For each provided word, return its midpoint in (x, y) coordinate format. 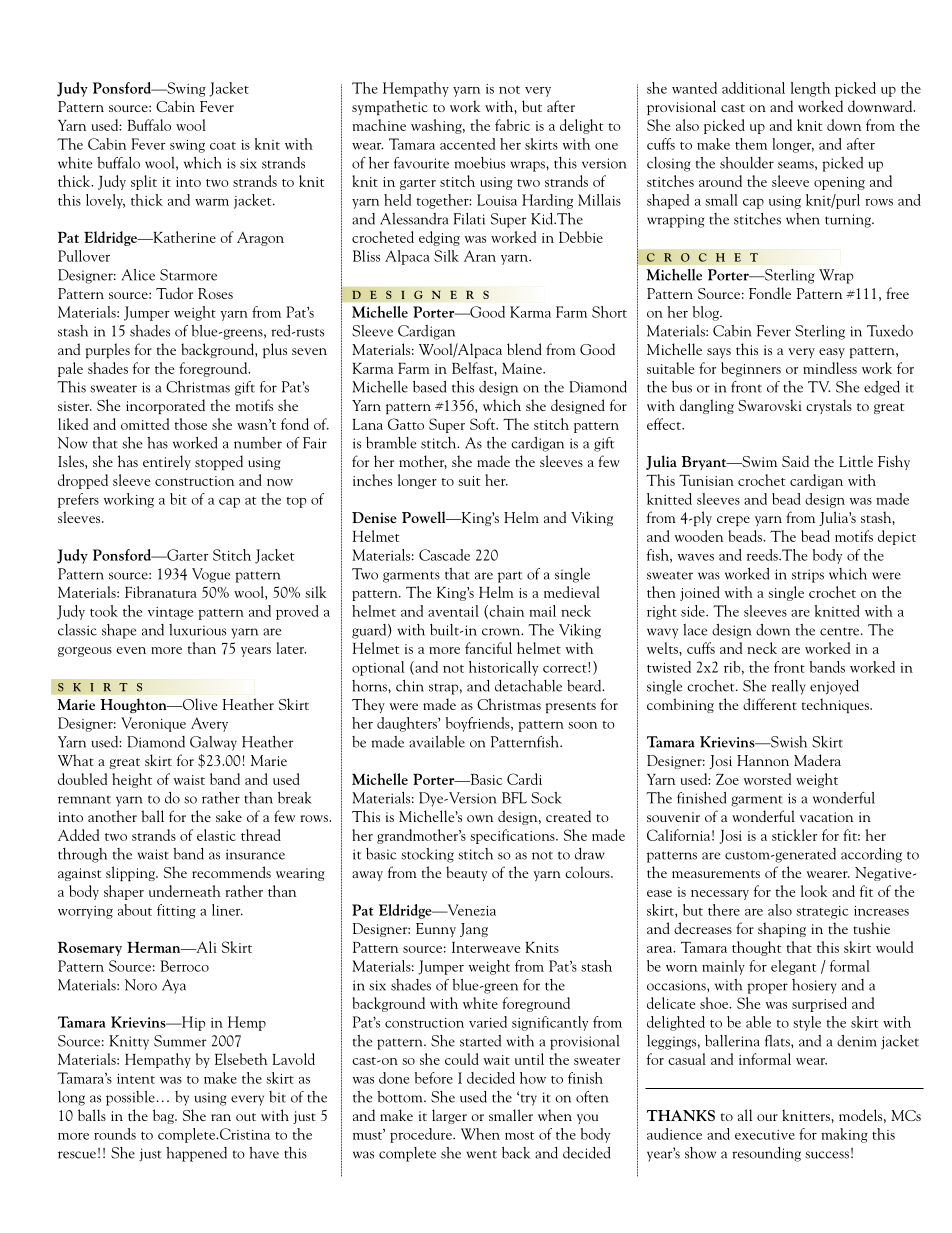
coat (223, 146)
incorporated (165, 406)
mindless (830, 368)
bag (164, 1116)
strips (808, 576)
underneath (185, 891)
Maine (523, 368)
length (810, 89)
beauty (466, 873)
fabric (512, 125)
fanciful (488, 648)
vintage (170, 613)
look (814, 891)
